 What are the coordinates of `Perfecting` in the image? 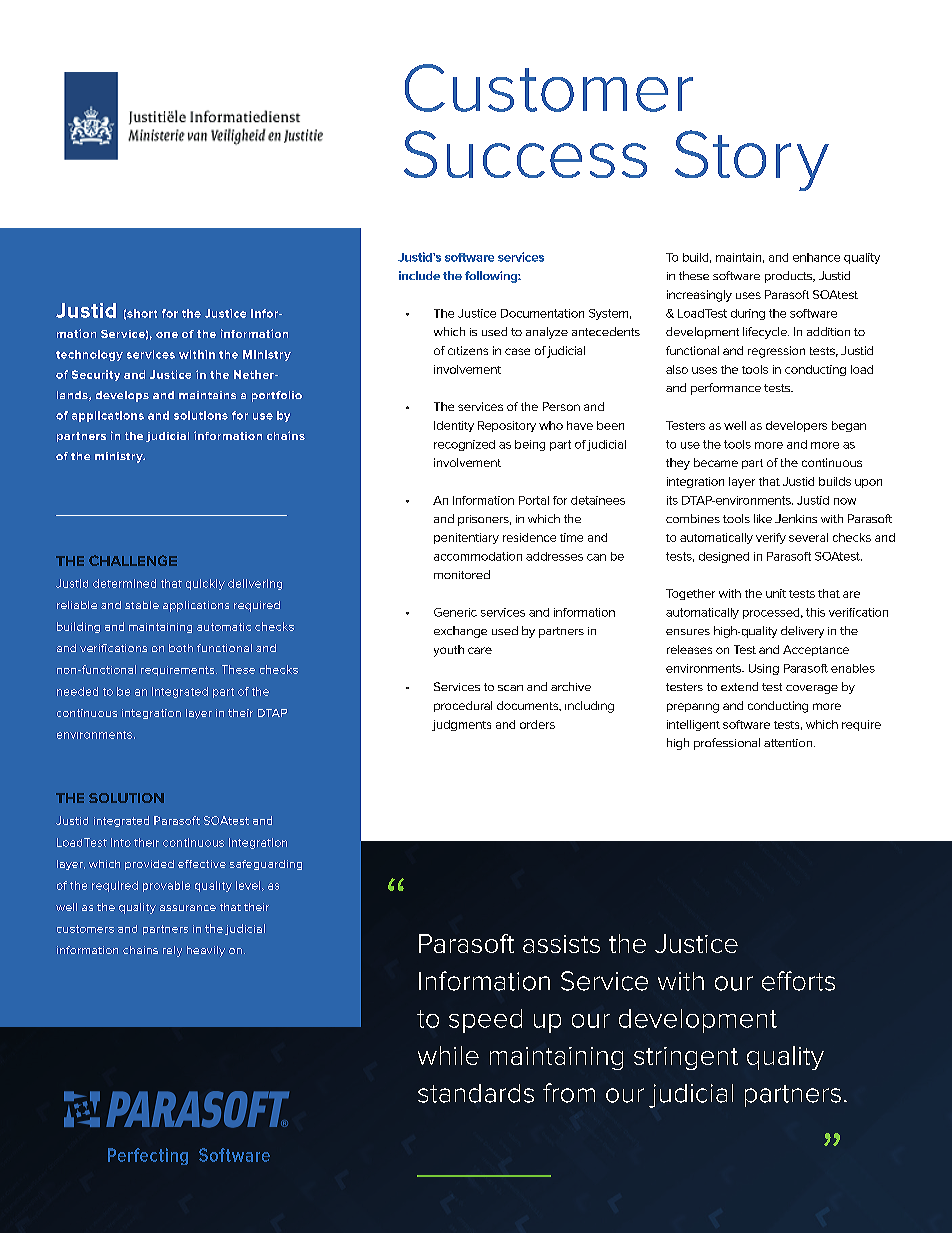 It's located at (148, 1156).
